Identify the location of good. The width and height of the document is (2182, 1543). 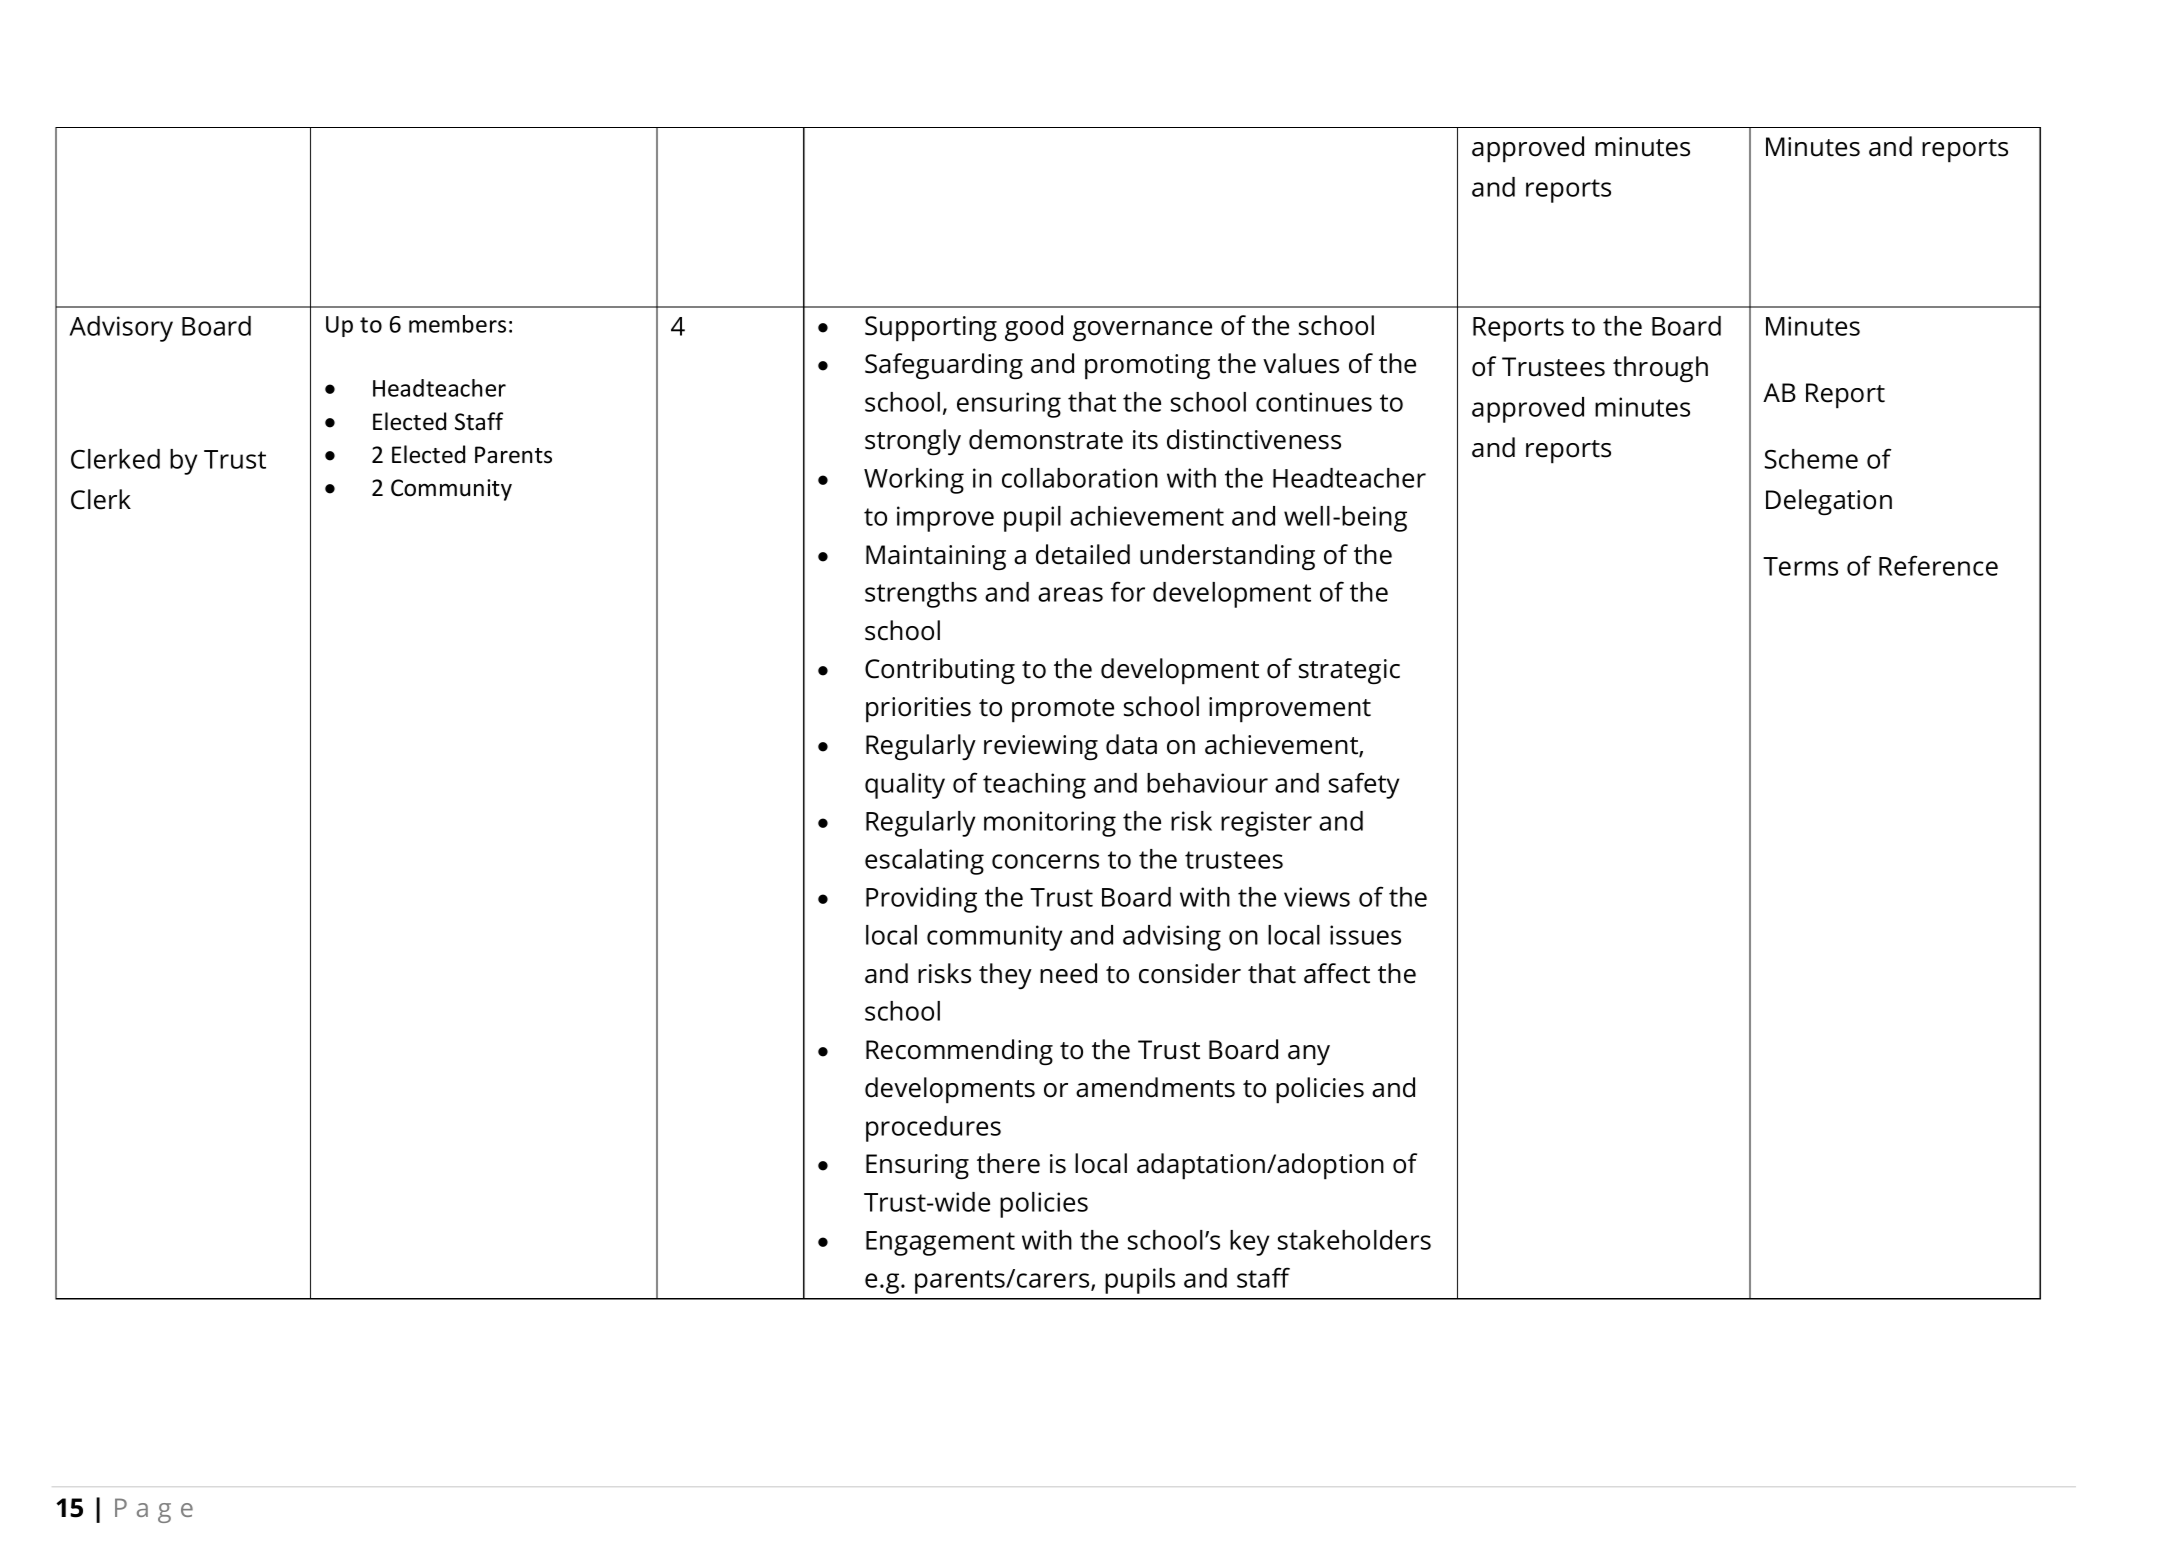
(1034, 328).
